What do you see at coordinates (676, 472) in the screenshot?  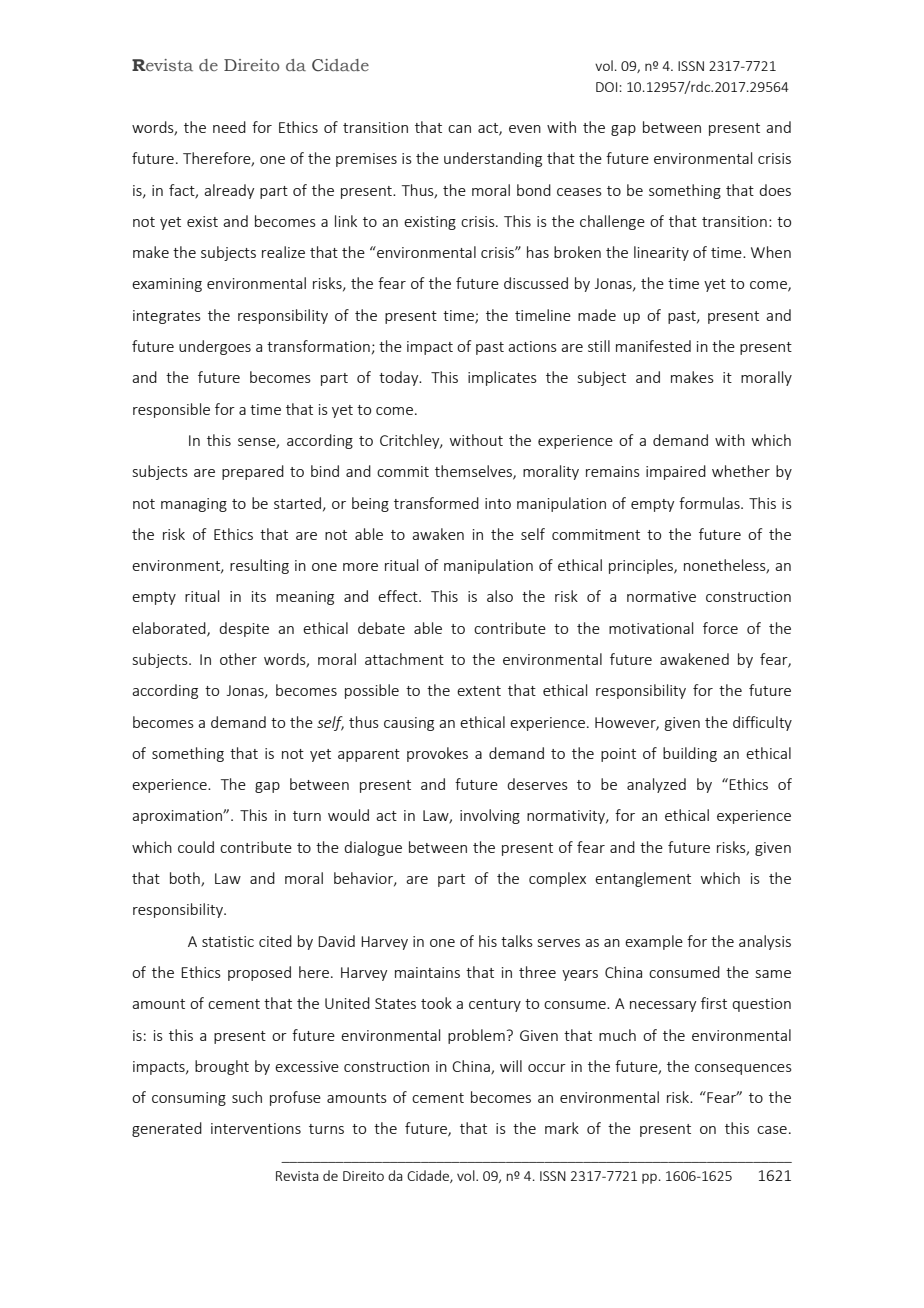 I see `impaired` at bounding box center [676, 472].
